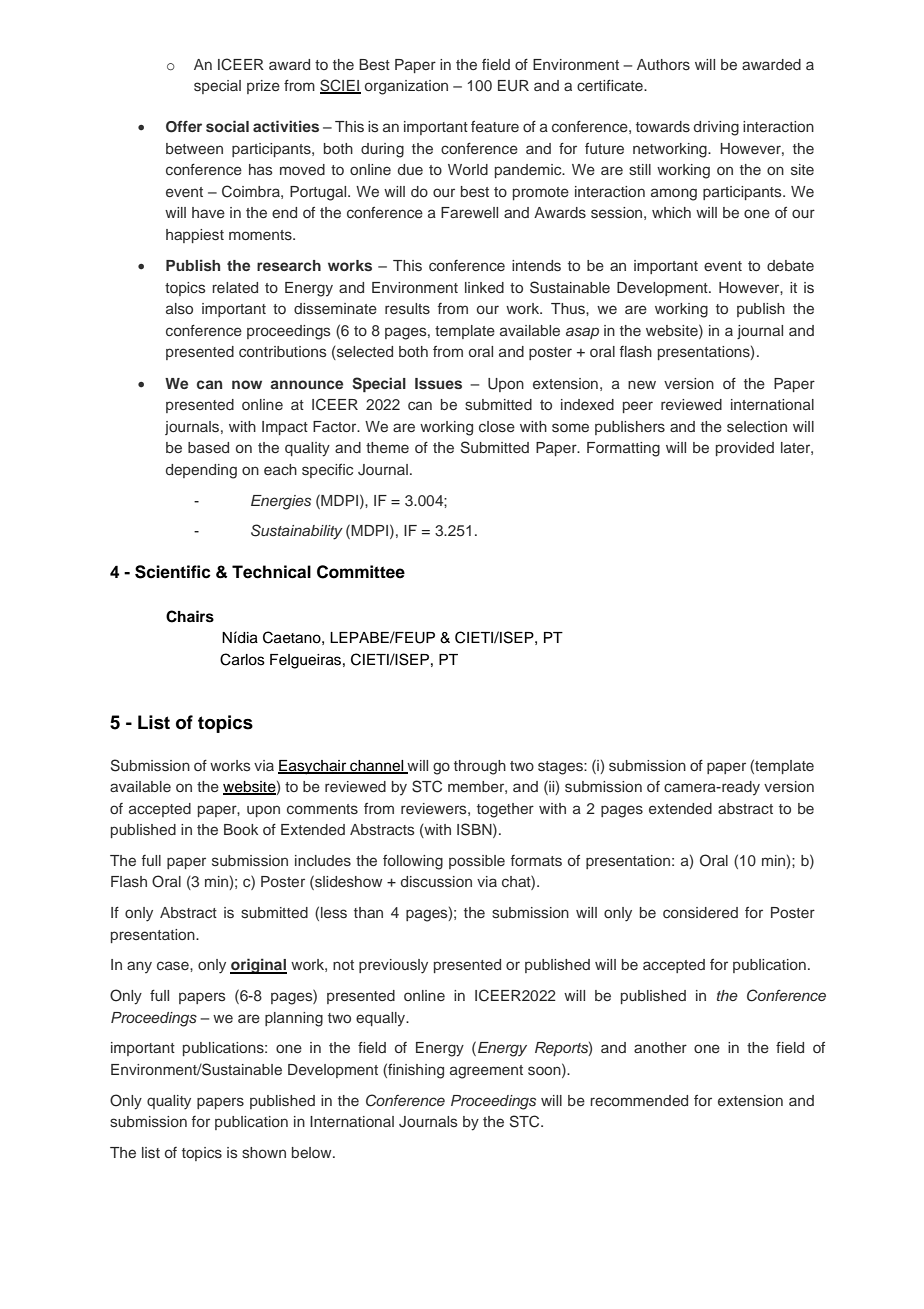 This image has height=1309, width=924. Describe the element at coordinates (486, 1072) in the image. I see `agreement` at that location.
